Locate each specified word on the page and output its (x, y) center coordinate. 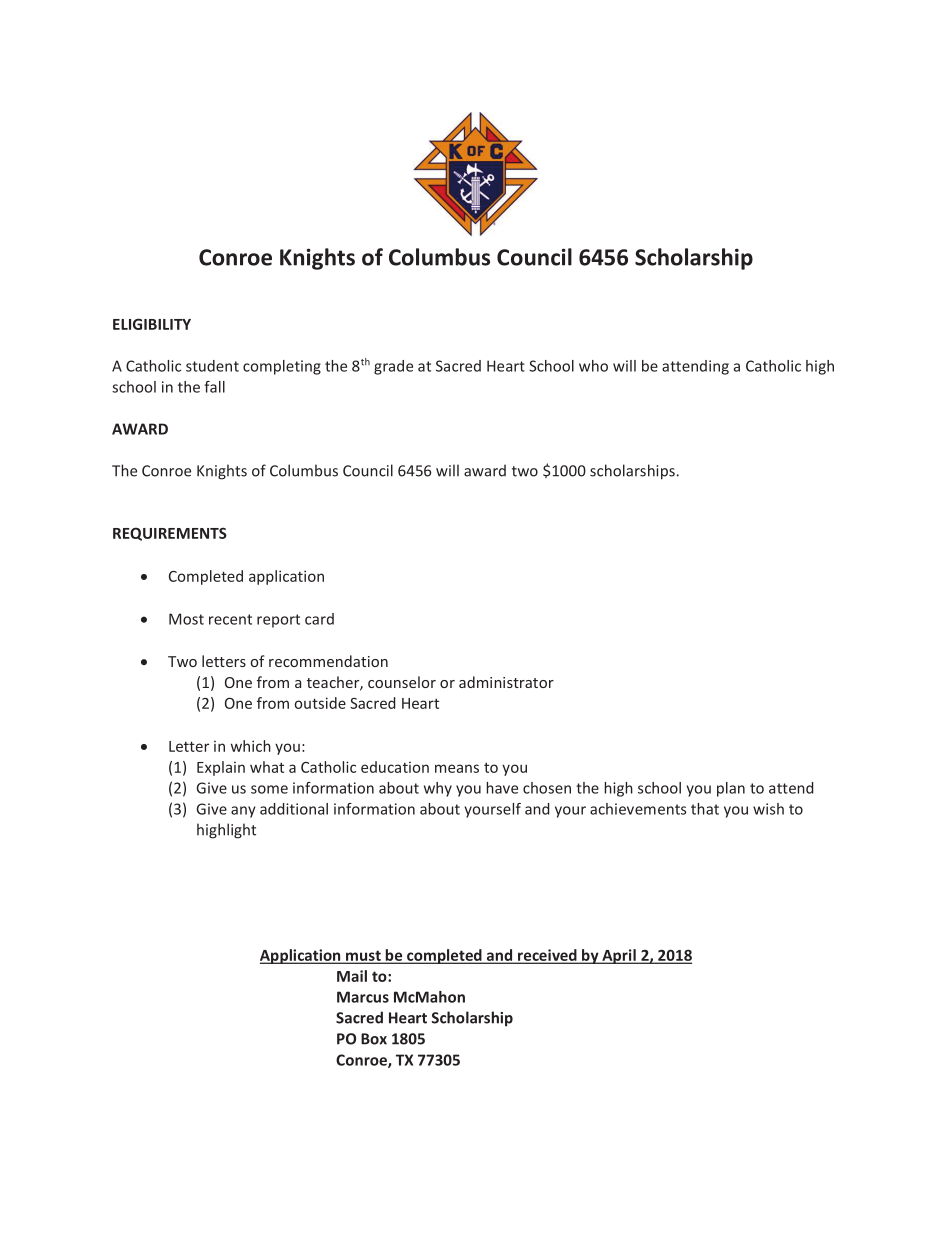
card (319, 619)
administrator (506, 682)
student (212, 366)
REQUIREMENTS (170, 534)
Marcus (363, 997)
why (438, 789)
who (593, 366)
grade (393, 367)
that (705, 809)
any (243, 812)
